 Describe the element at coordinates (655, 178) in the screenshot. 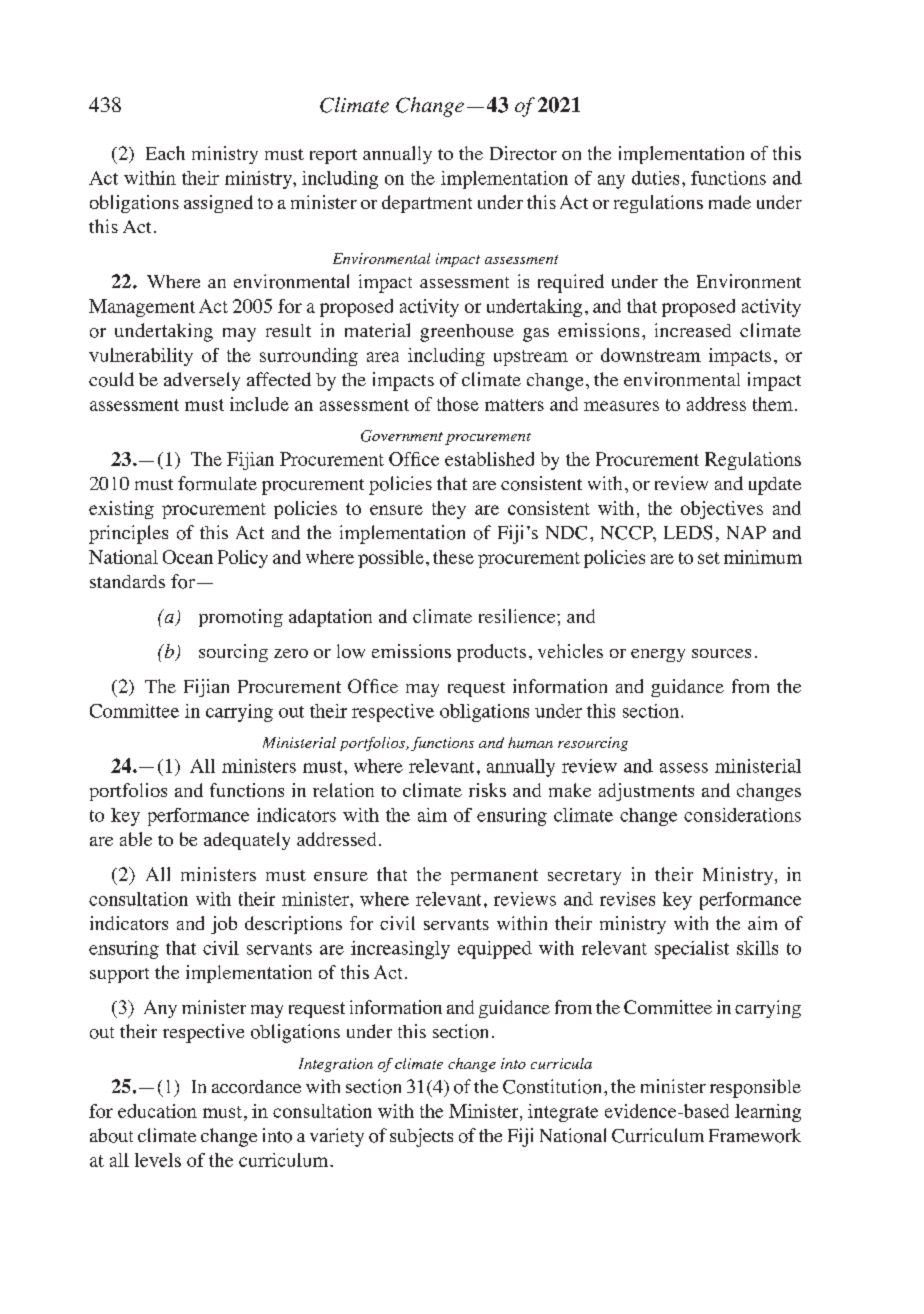

I see `duties` at that location.
